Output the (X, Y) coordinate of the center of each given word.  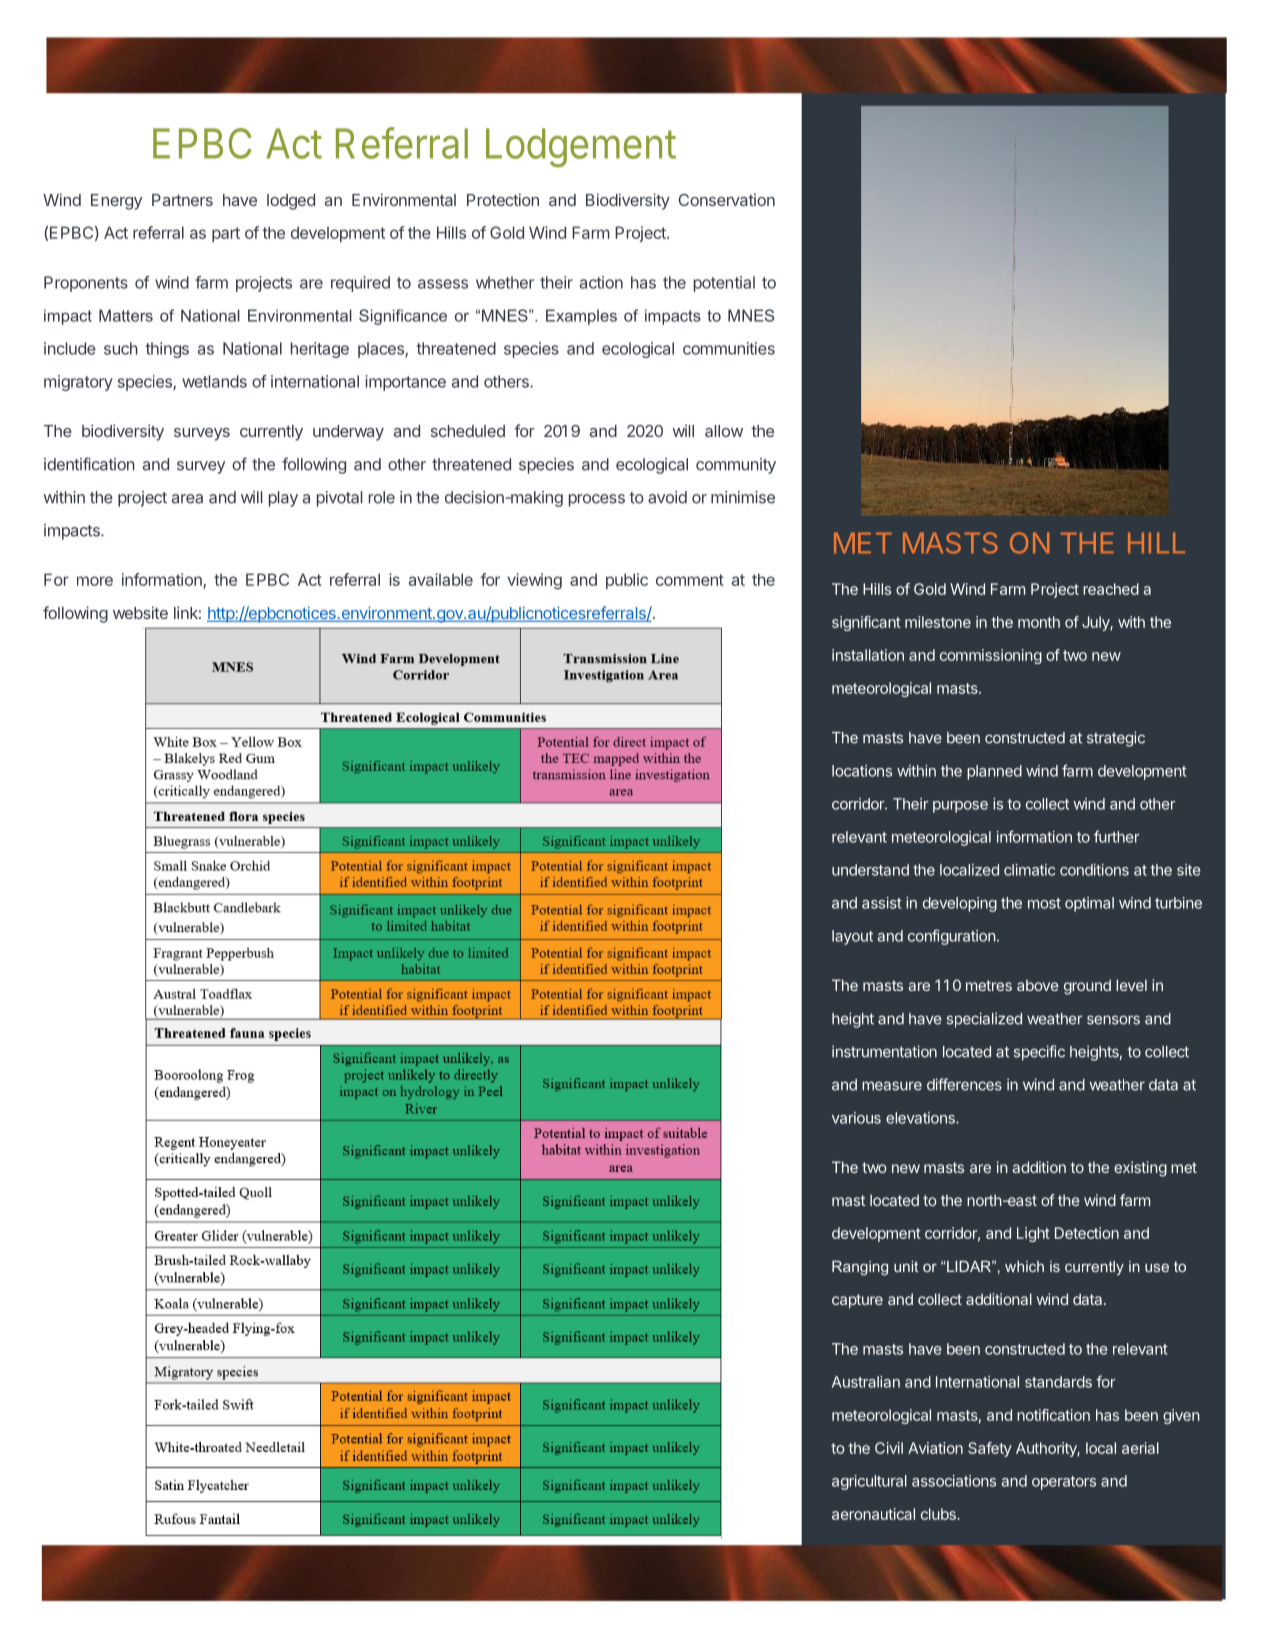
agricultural (869, 1482)
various (856, 1118)
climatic (1029, 870)
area (187, 499)
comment (690, 580)
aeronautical (873, 1514)
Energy (116, 202)
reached (1111, 589)
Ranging (860, 1268)
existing (1140, 1169)
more (95, 581)
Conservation (727, 199)
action (601, 282)
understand (870, 870)
